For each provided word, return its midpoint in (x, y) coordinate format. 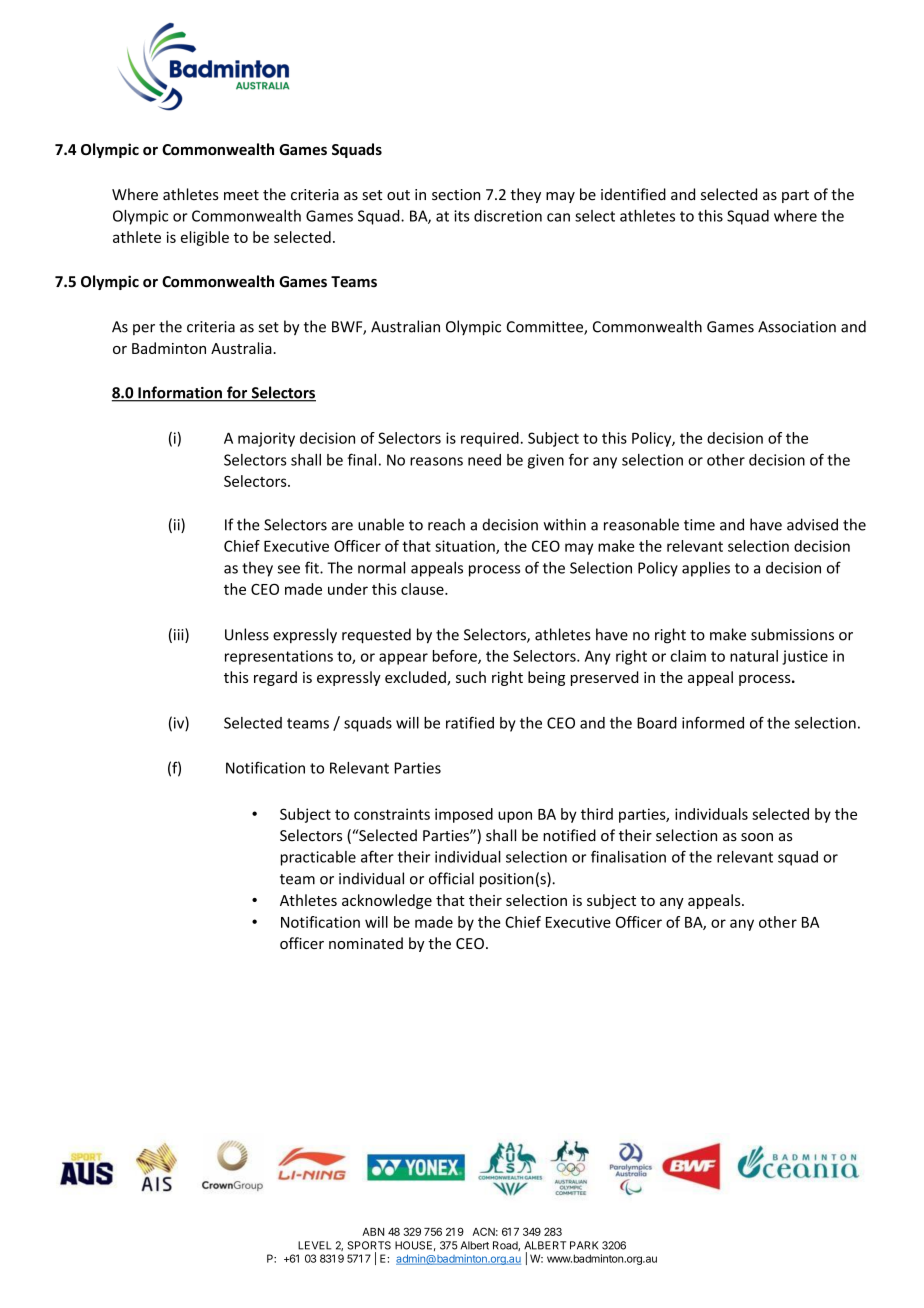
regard (275, 678)
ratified (470, 722)
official (451, 878)
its (462, 216)
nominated (366, 943)
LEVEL (314, 1245)
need (484, 460)
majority (266, 439)
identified (633, 194)
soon (757, 837)
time (699, 525)
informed (713, 722)
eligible (205, 238)
